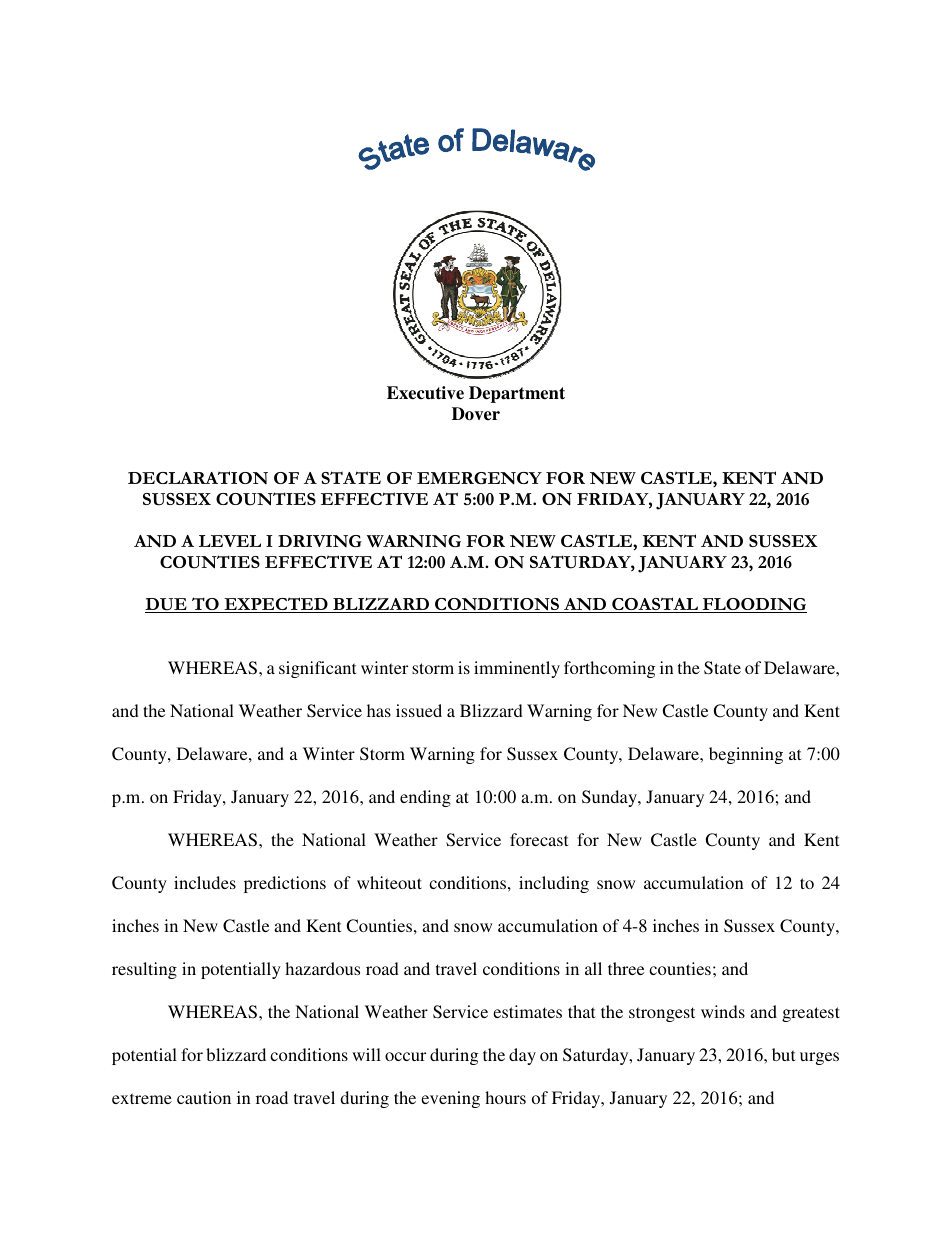 The width and height of the screenshot is (952, 1233). Describe the element at coordinates (517, 394) in the screenshot. I see `Department` at that location.
